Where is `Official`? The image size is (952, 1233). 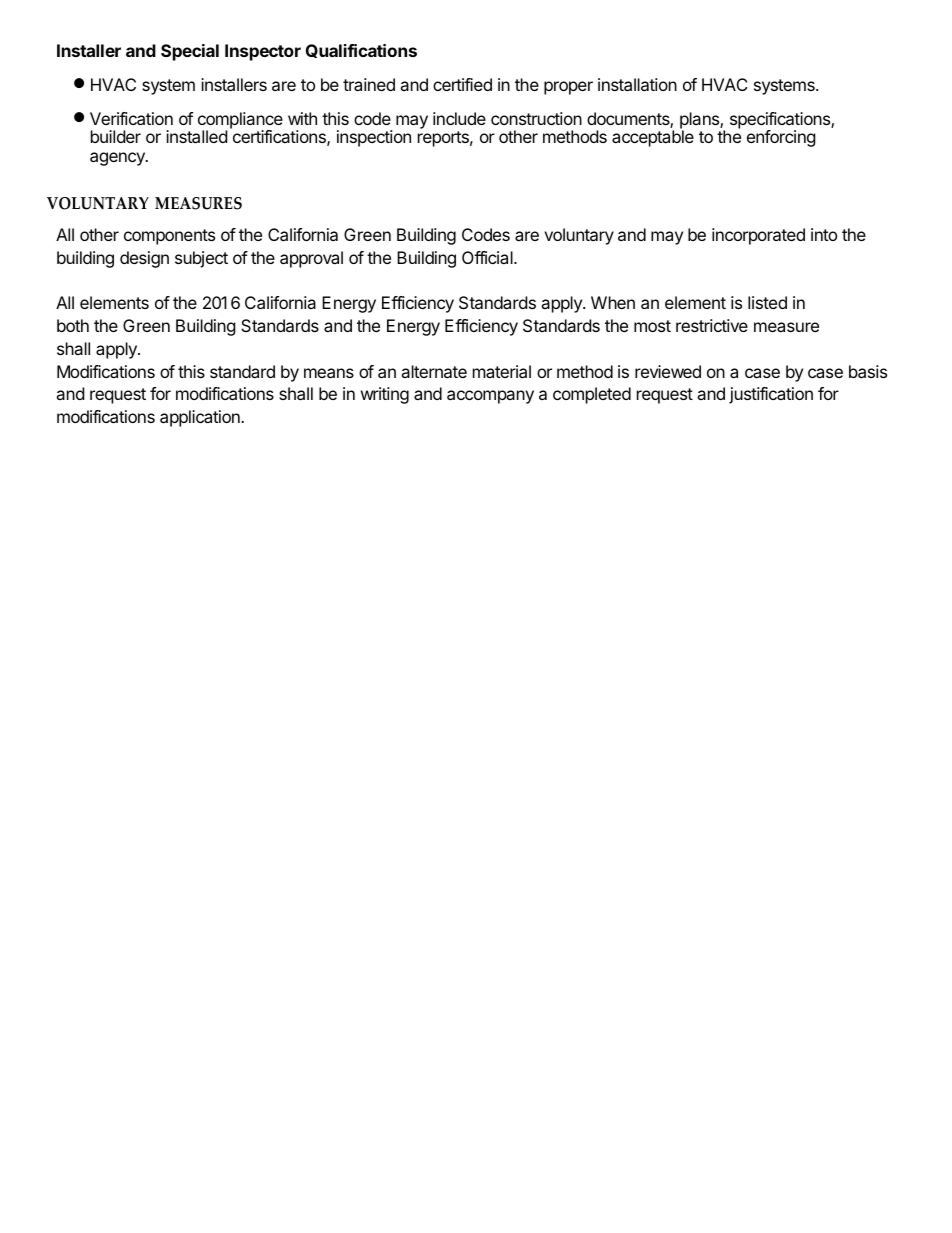
Official is located at coordinates (488, 257).
